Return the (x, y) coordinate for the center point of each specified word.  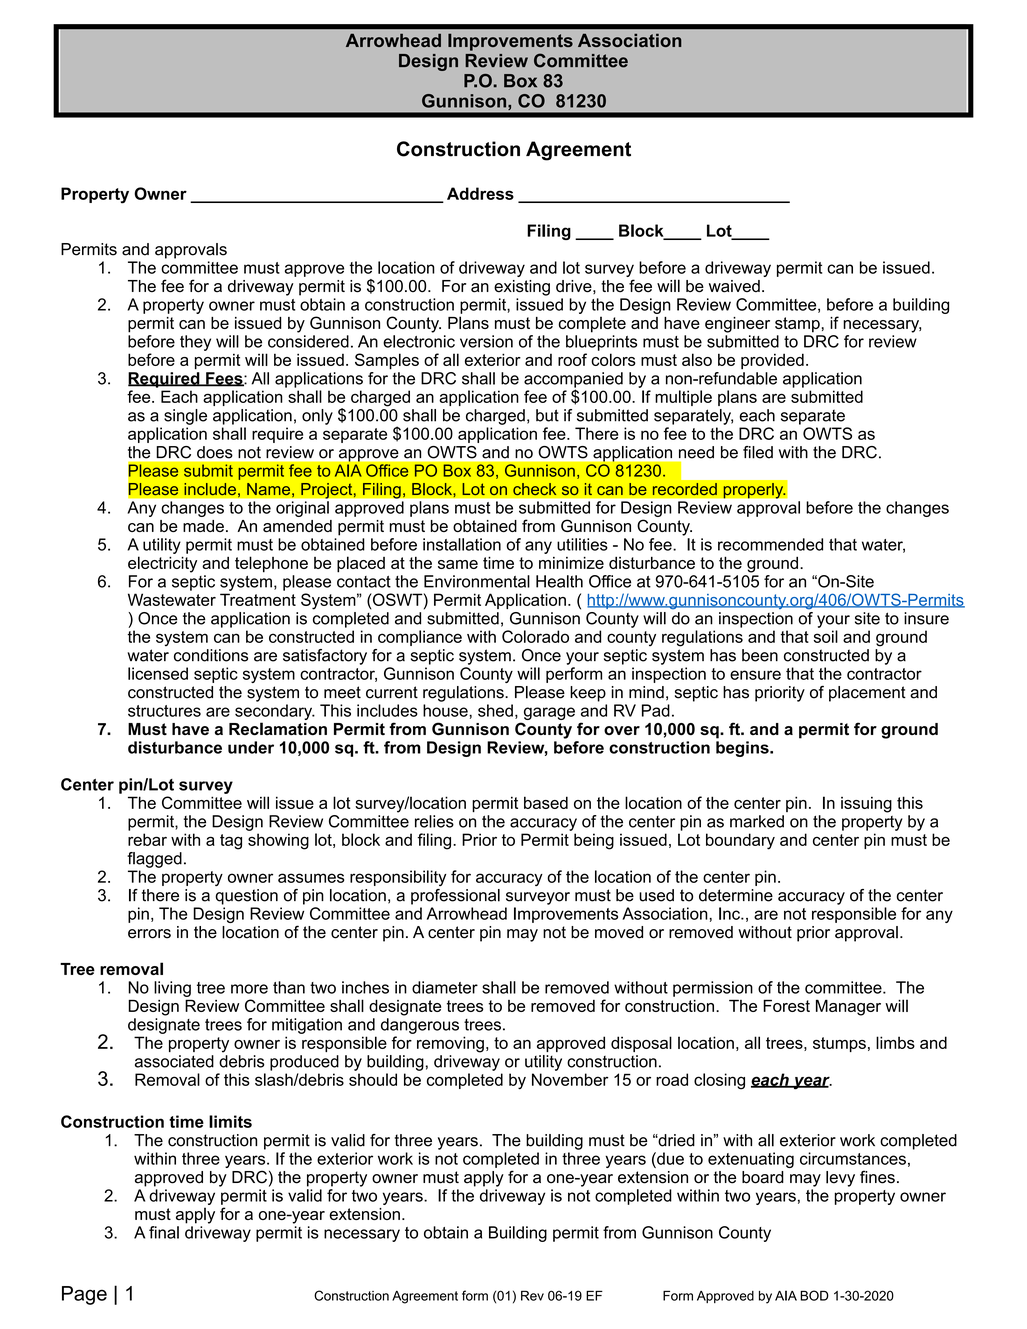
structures (164, 711)
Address (480, 193)
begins (743, 749)
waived (734, 286)
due (669, 1158)
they (195, 343)
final (164, 1232)
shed (495, 710)
